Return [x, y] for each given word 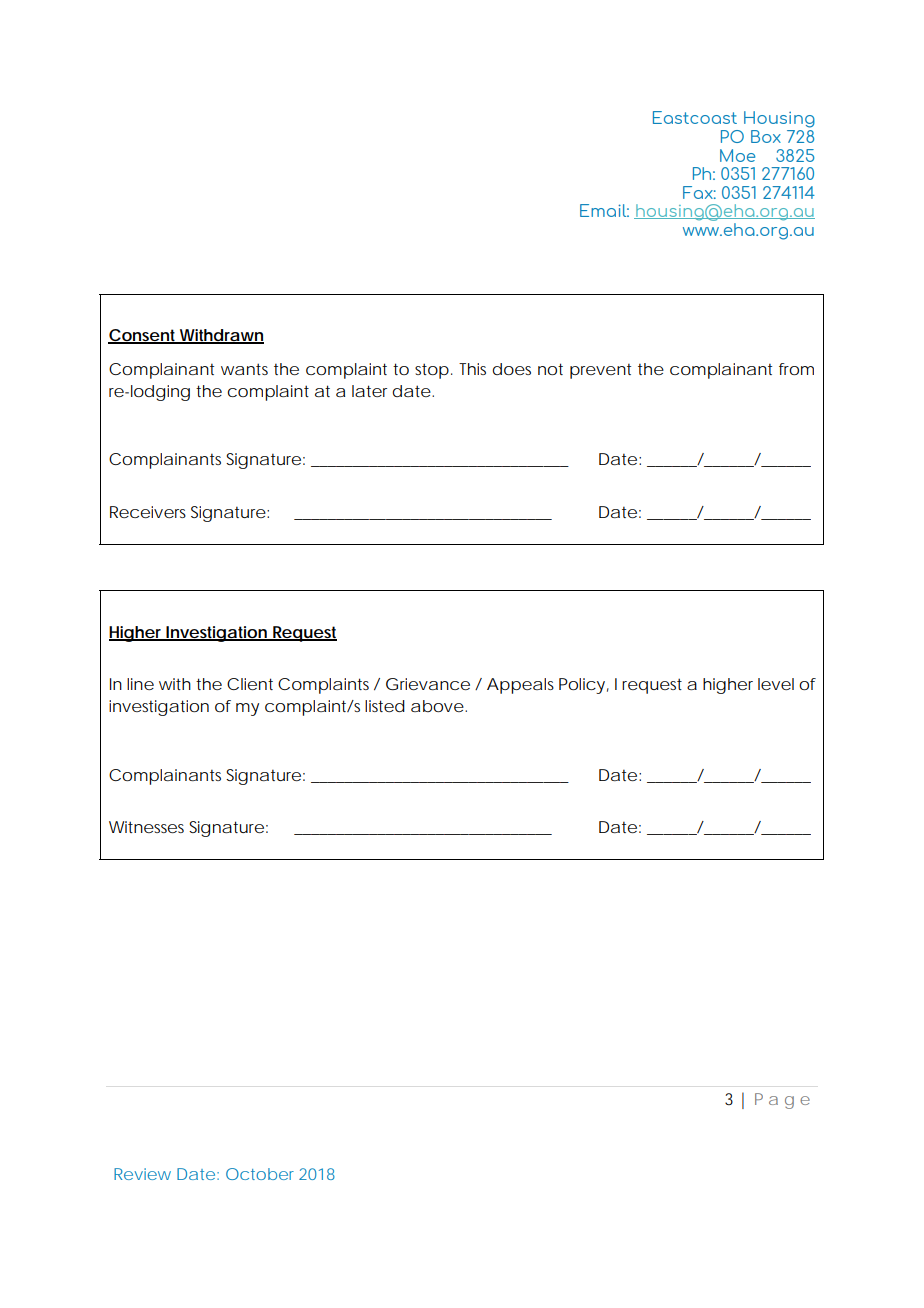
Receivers [148, 512]
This [472, 369]
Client [250, 684]
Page [782, 1101]
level [776, 684]
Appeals [520, 686]
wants [244, 369]
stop [432, 371]
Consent [143, 336]
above [437, 706]
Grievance [428, 684]
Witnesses [146, 827]
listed [385, 706]
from [796, 369]
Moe [737, 155]
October [260, 1174]
